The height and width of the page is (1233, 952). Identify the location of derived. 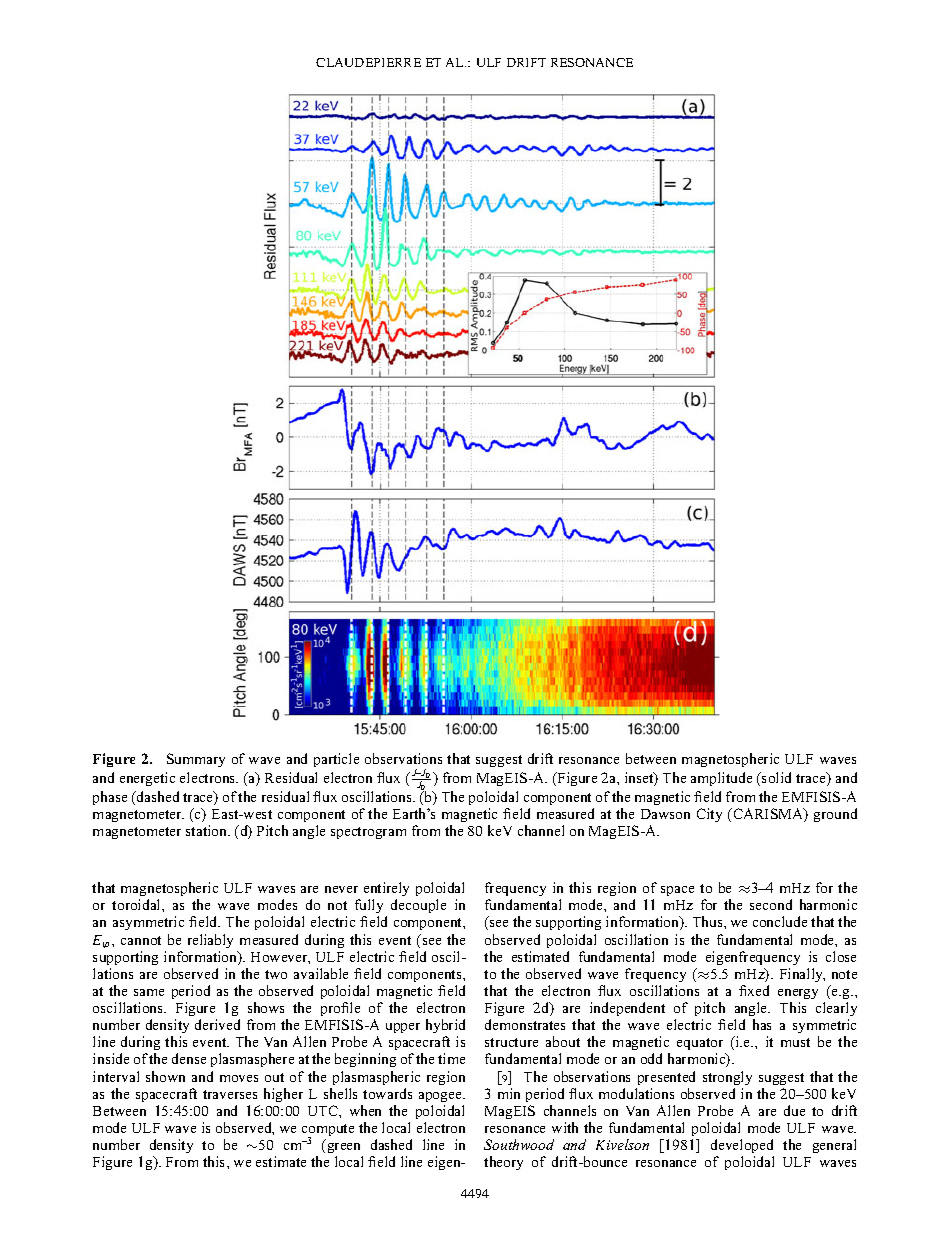
(217, 1024).
